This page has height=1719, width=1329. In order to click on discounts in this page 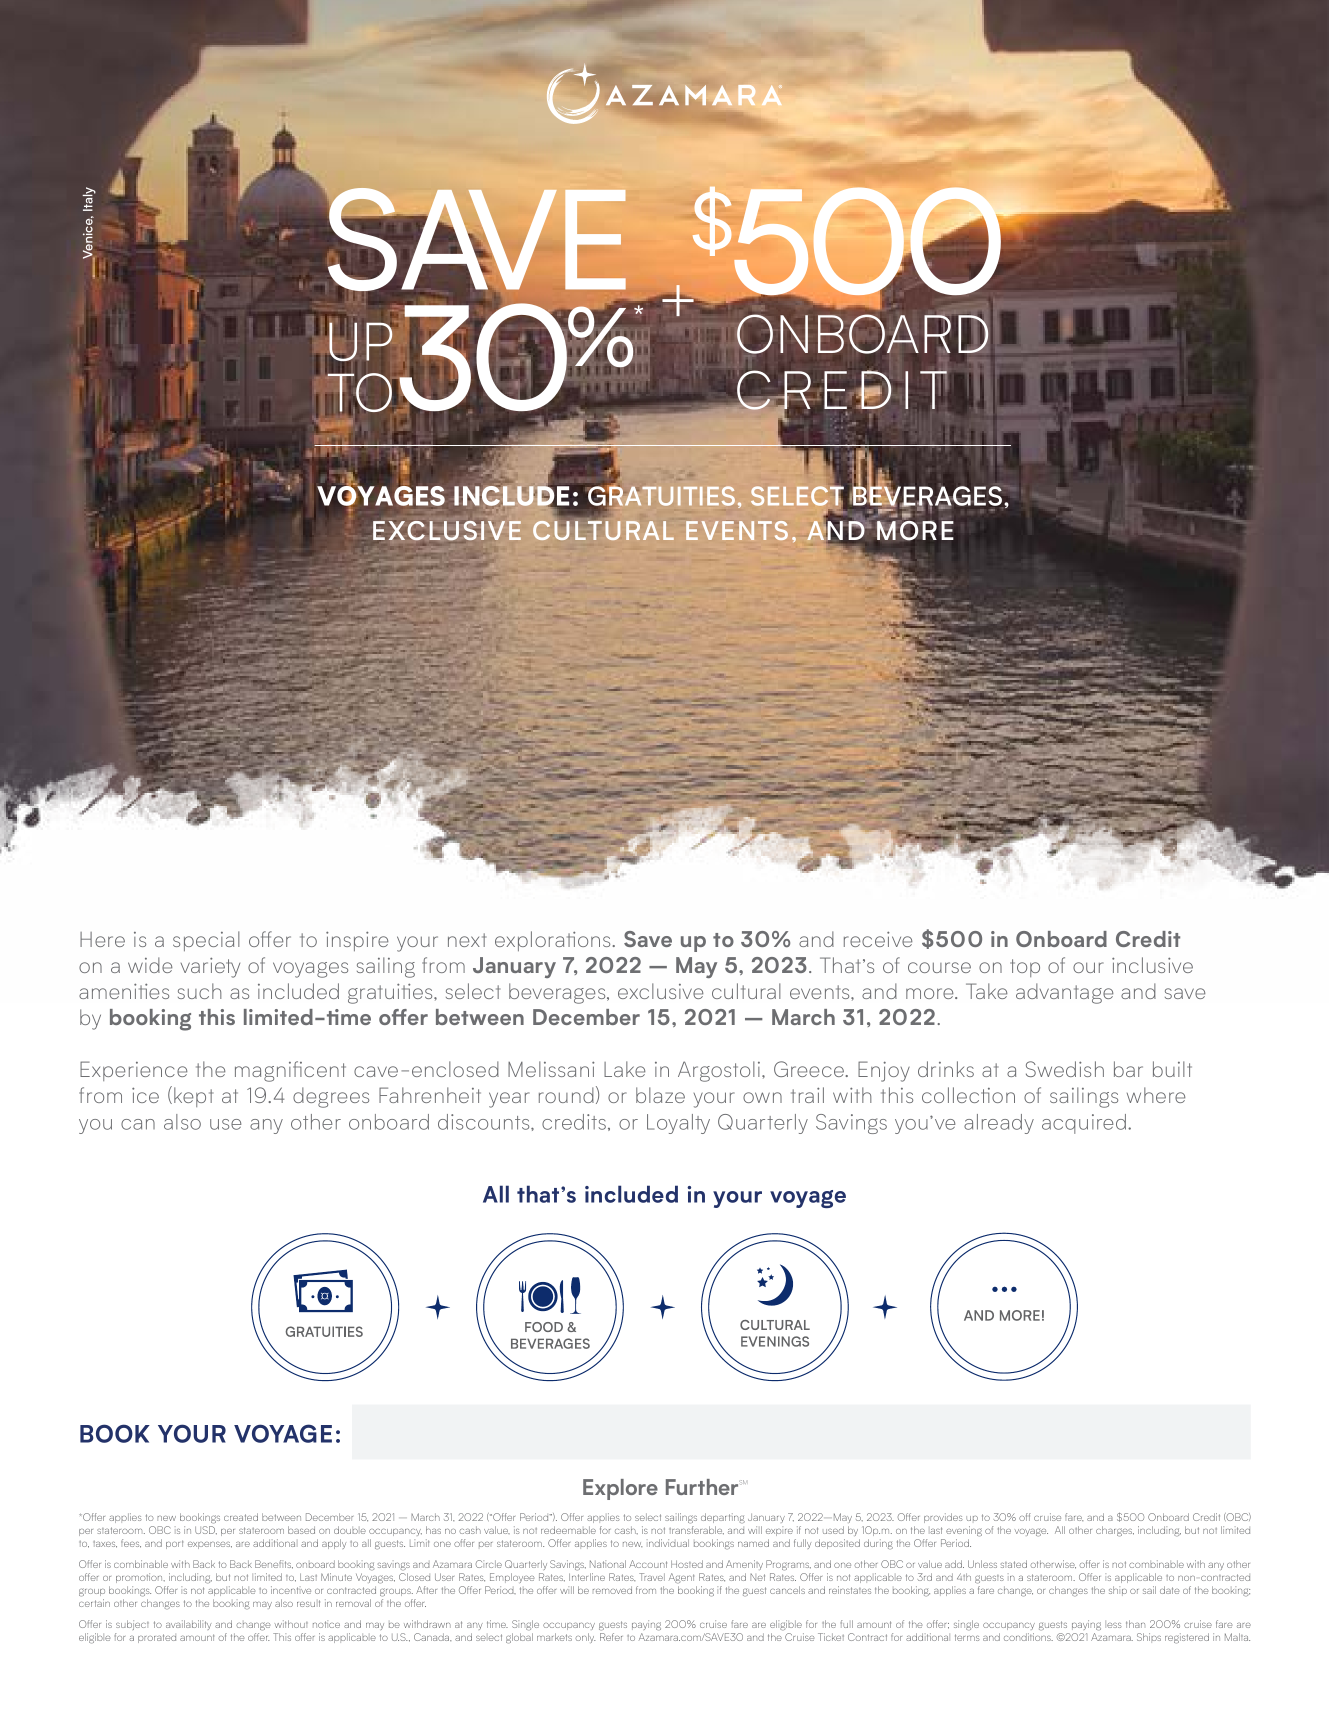, I will do `click(485, 1122)`.
